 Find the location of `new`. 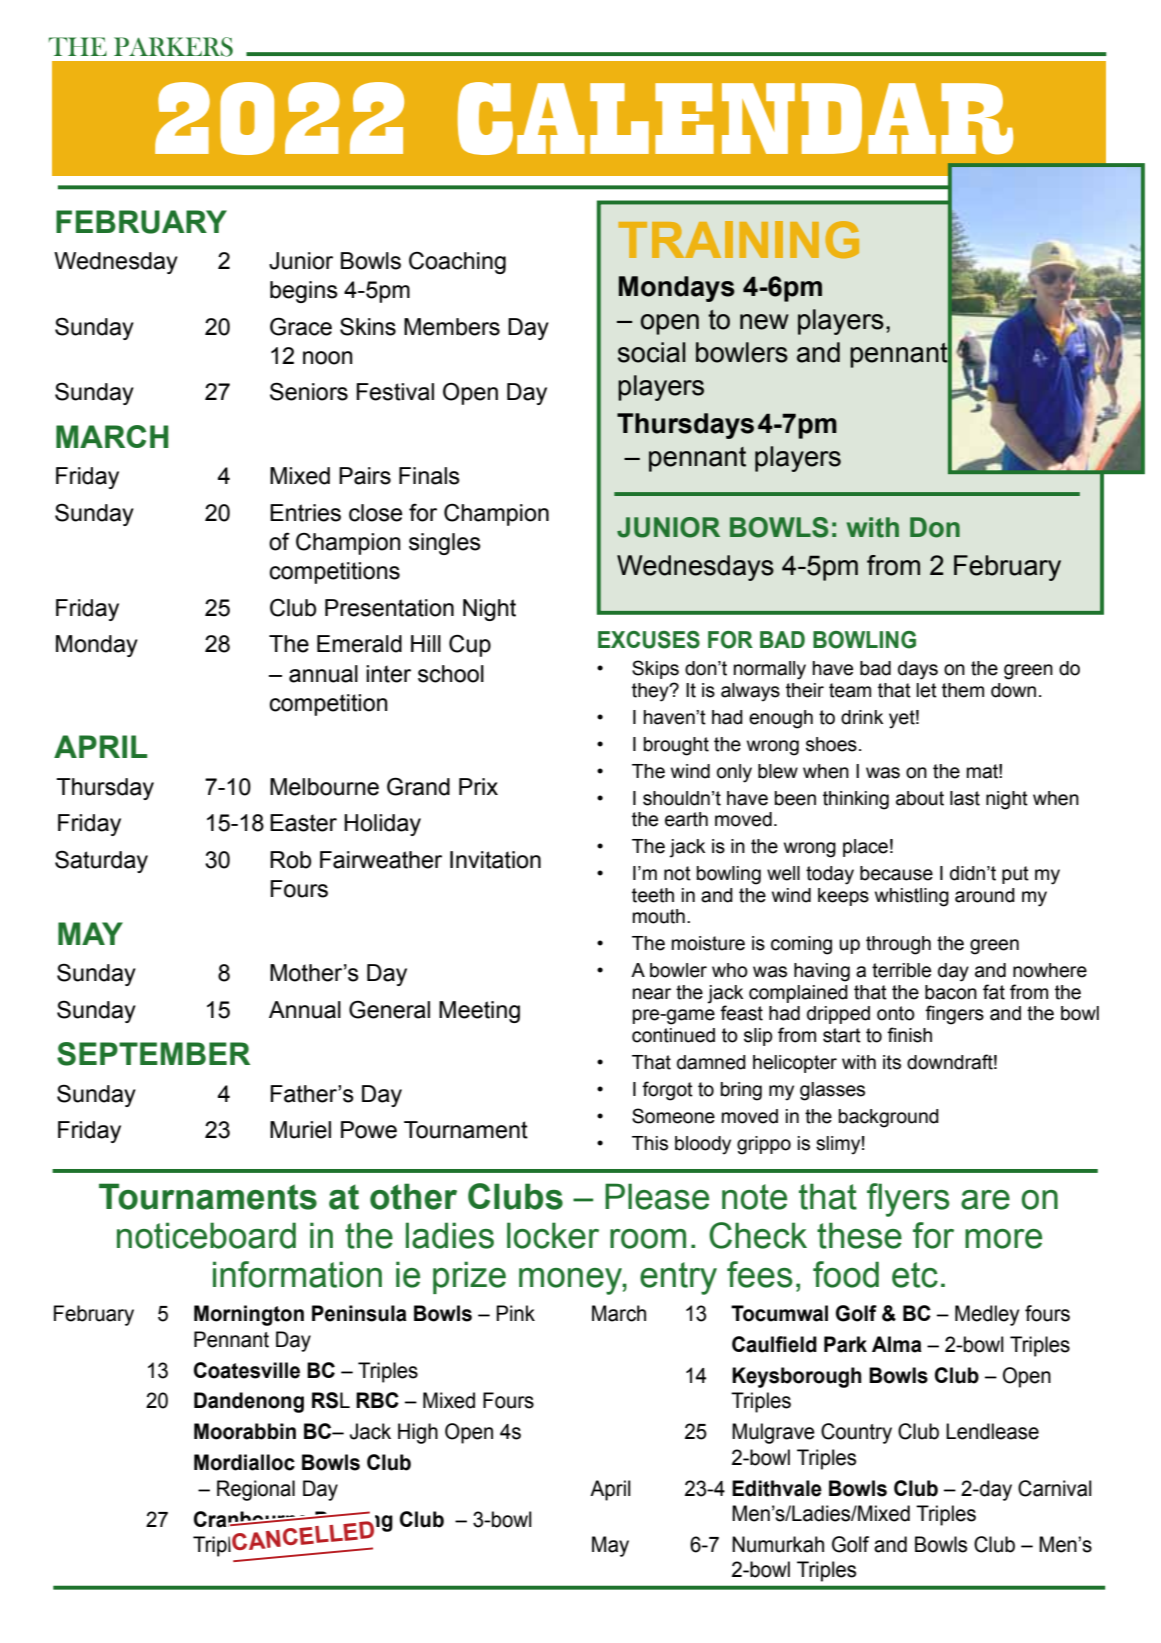

new is located at coordinates (764, 322).
